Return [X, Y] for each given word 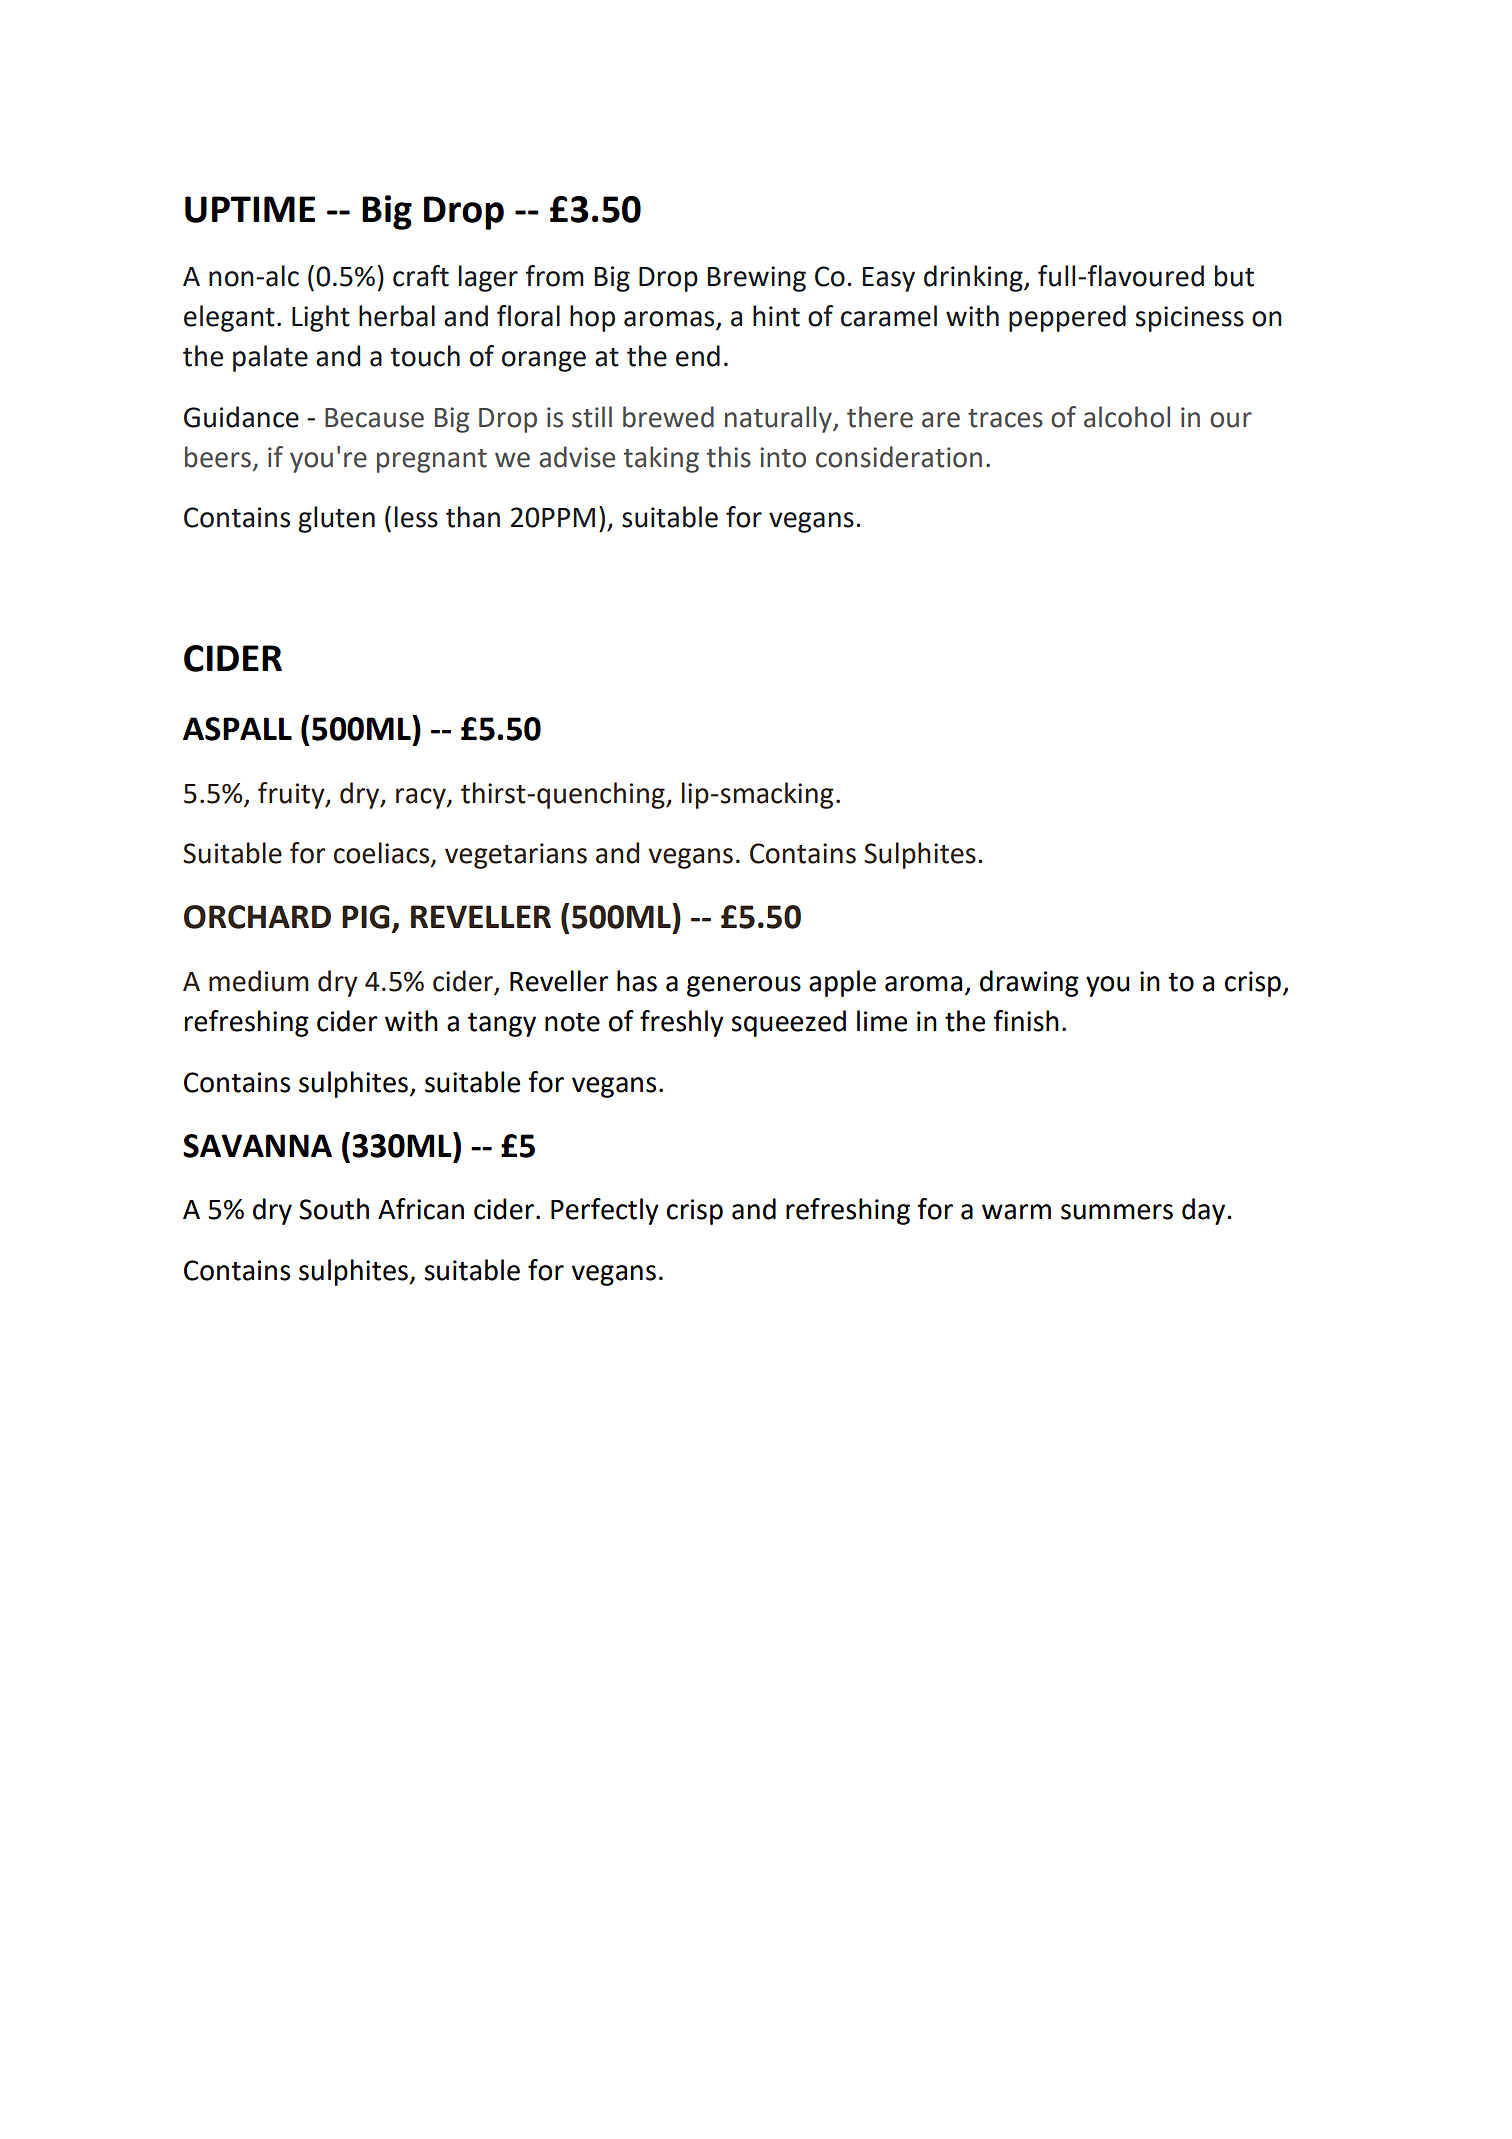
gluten [336, 519]
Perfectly [605, 1211]
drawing [1029, 983]
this [729, 457]
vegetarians [516, 856]
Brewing [757, 279]
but [1234, 276]
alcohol [1127, 417]
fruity [292, 795]
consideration [899, 457]
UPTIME [250, 209]
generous [744, 986]
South [334, 1209]
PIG [366, 917]
